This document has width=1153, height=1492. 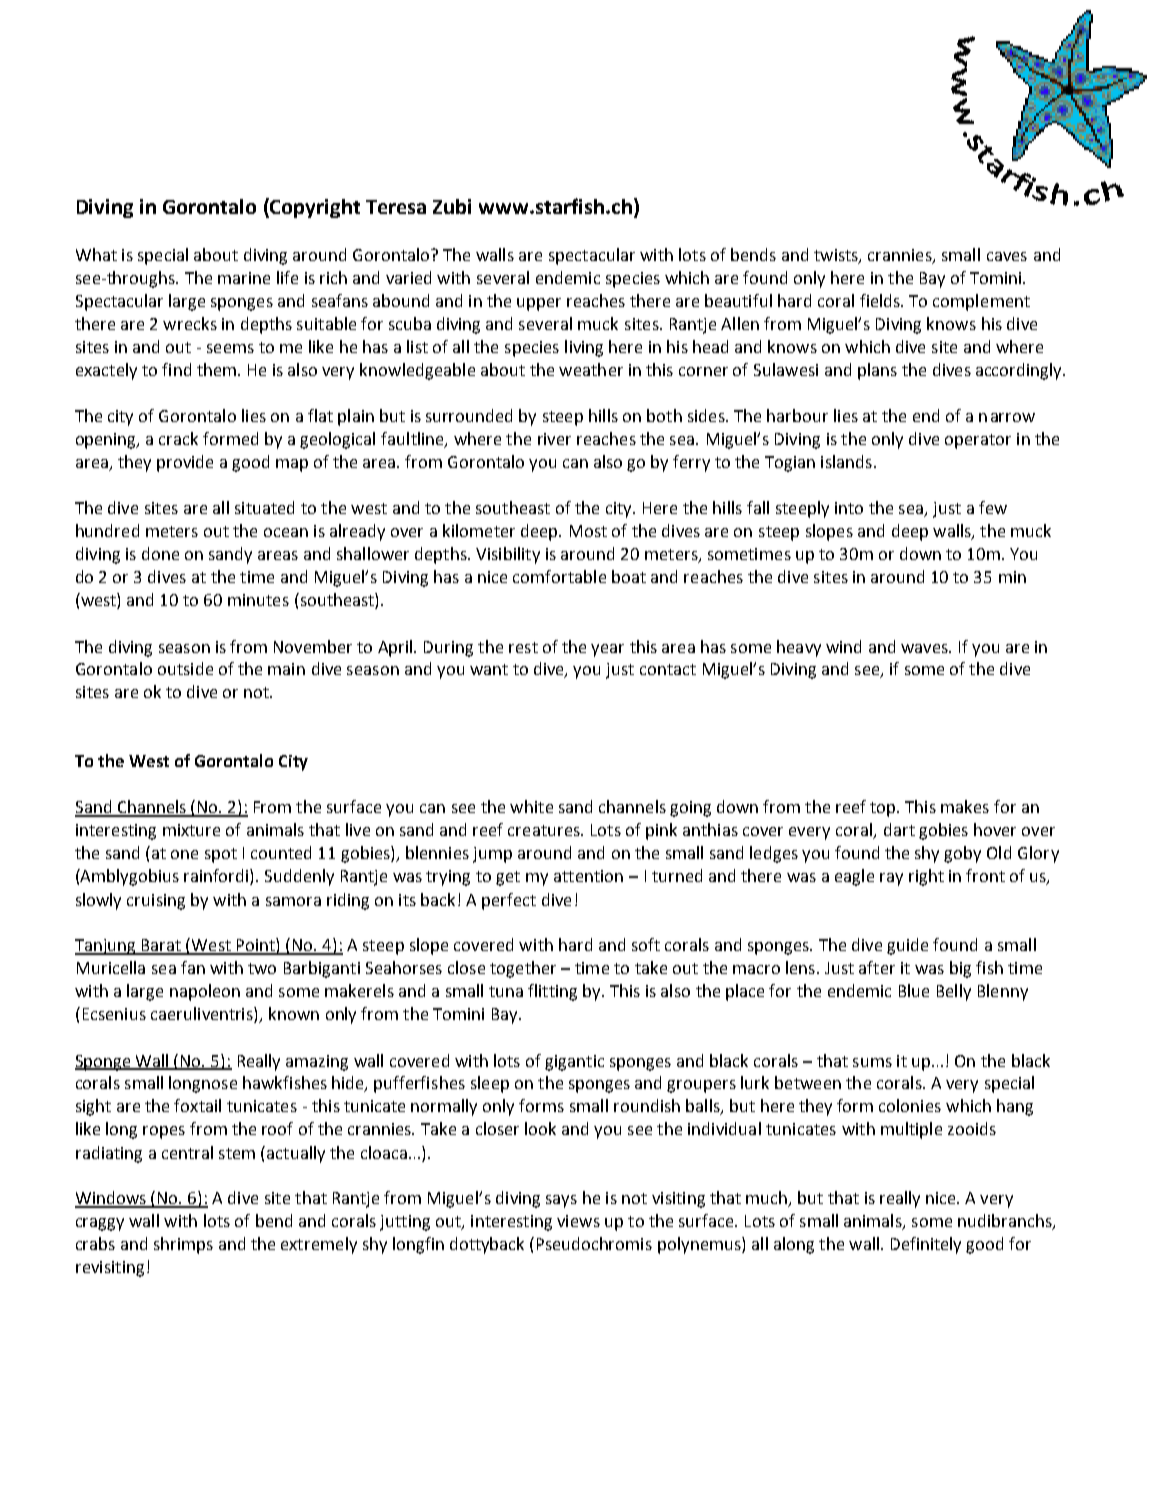 What do you see at coordinates (552, 992) in the document?
I see `flitting` at bounding box center [552, 992].
